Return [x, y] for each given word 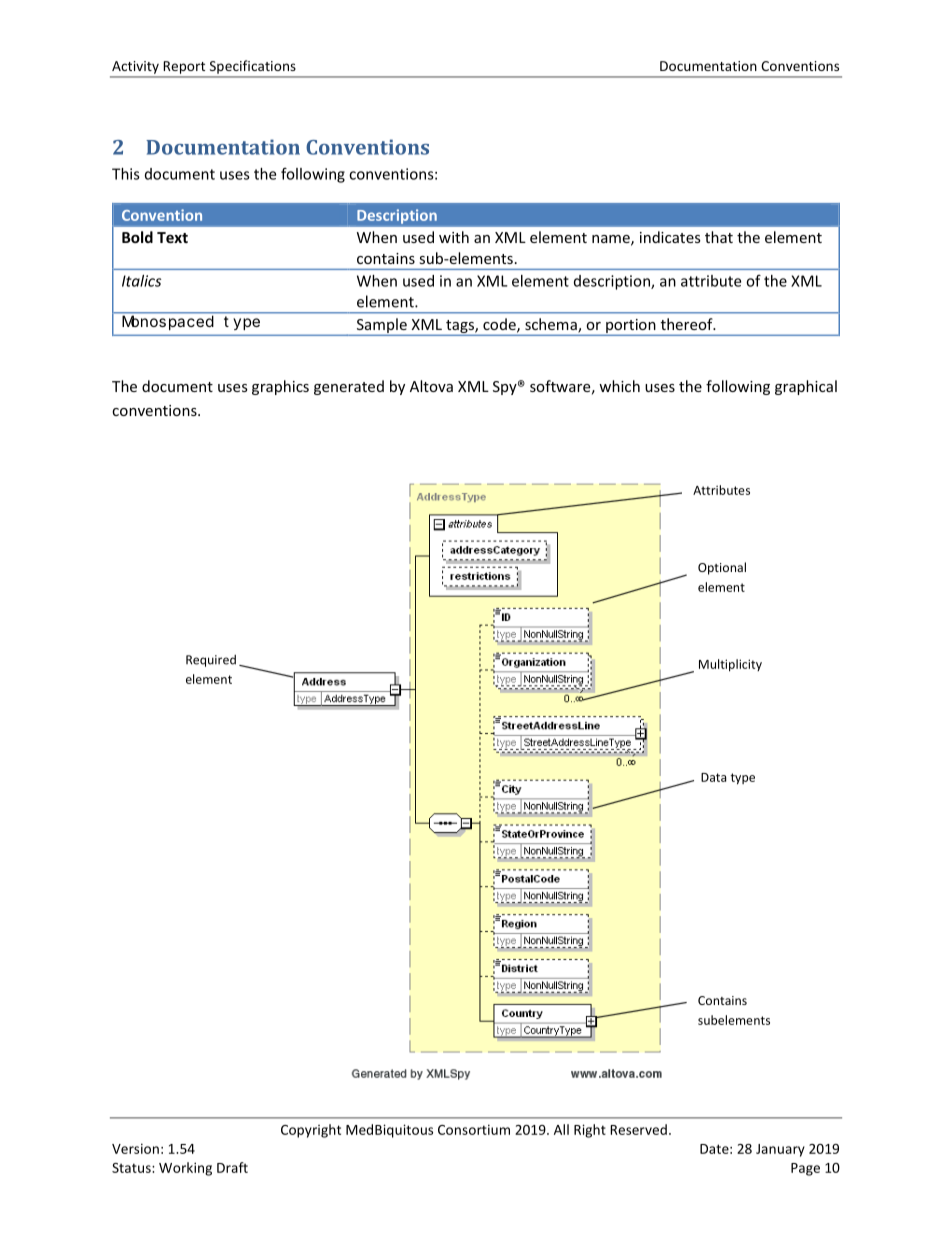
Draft [232, 1167]
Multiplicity [730, 665]
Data [713, 777]
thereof [688, 324]
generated [349, 387]
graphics [280, 387]
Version [135, 1148]
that [719, 237]
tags [461, 326]
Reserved [638, 1129]
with [454, 237]
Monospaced [168, 322]
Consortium [474, 1129]
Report [184, 67]
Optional [722, 568]
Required [211, 661]
